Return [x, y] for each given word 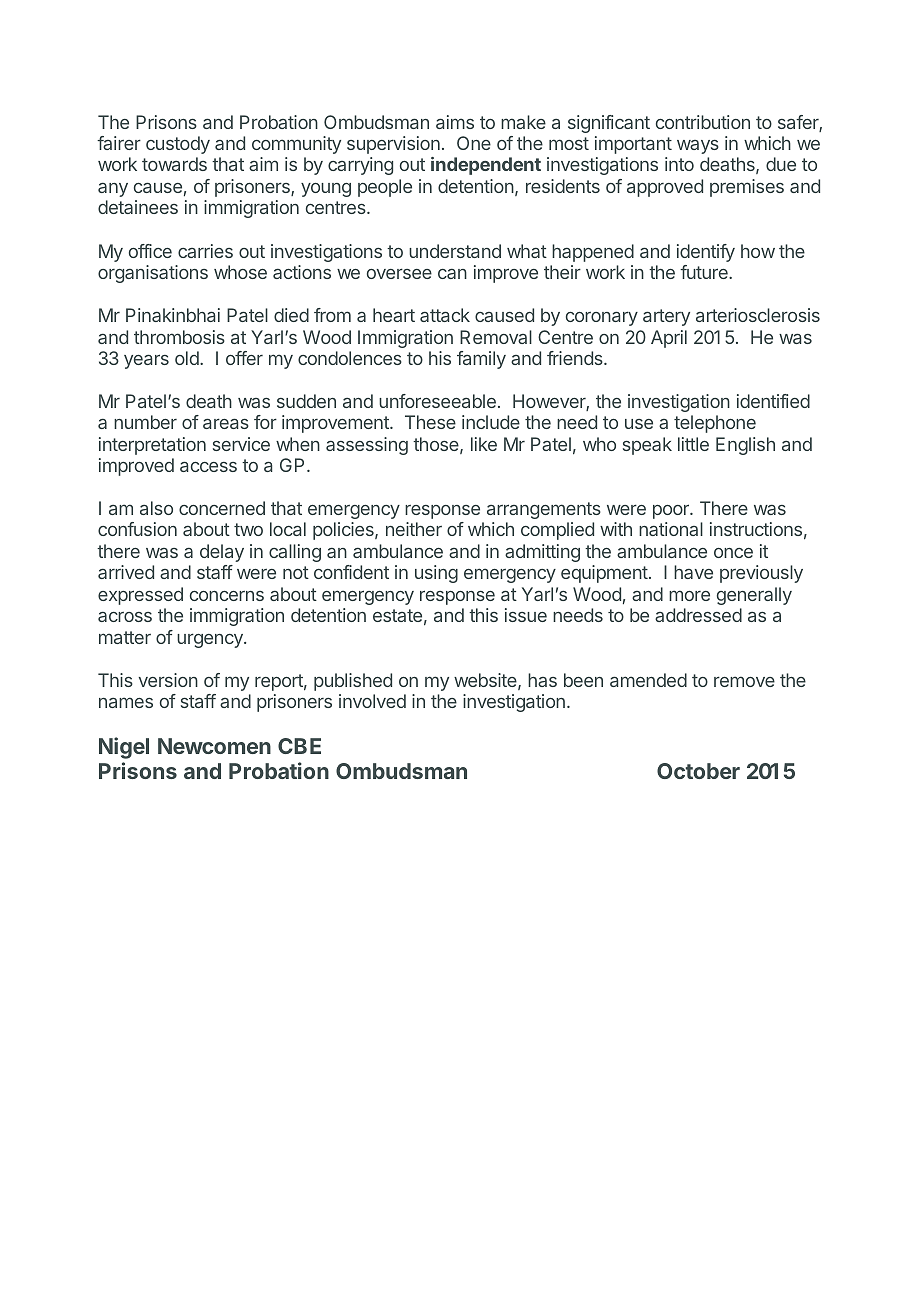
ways [698, 147]
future [705, 272]
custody [178, 145]
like [484, 444]
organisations [153, 274]
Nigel [124, 748]
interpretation [152, 446]
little [693, 444]
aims [455, 122]
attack [445, 315]
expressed [140, 596]
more [689, 595]
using [436, 574]
